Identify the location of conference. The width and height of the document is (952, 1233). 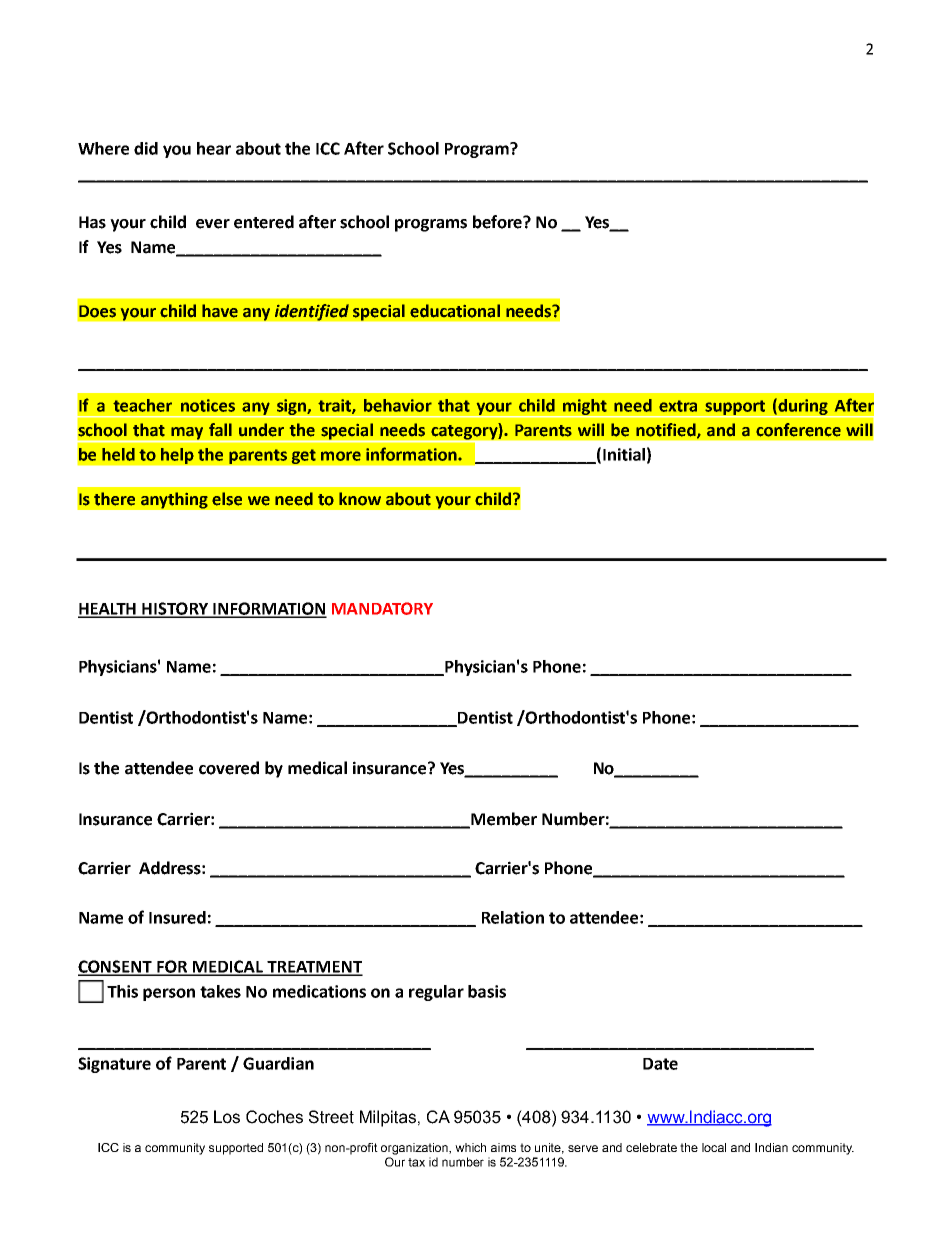
(798, 430).
